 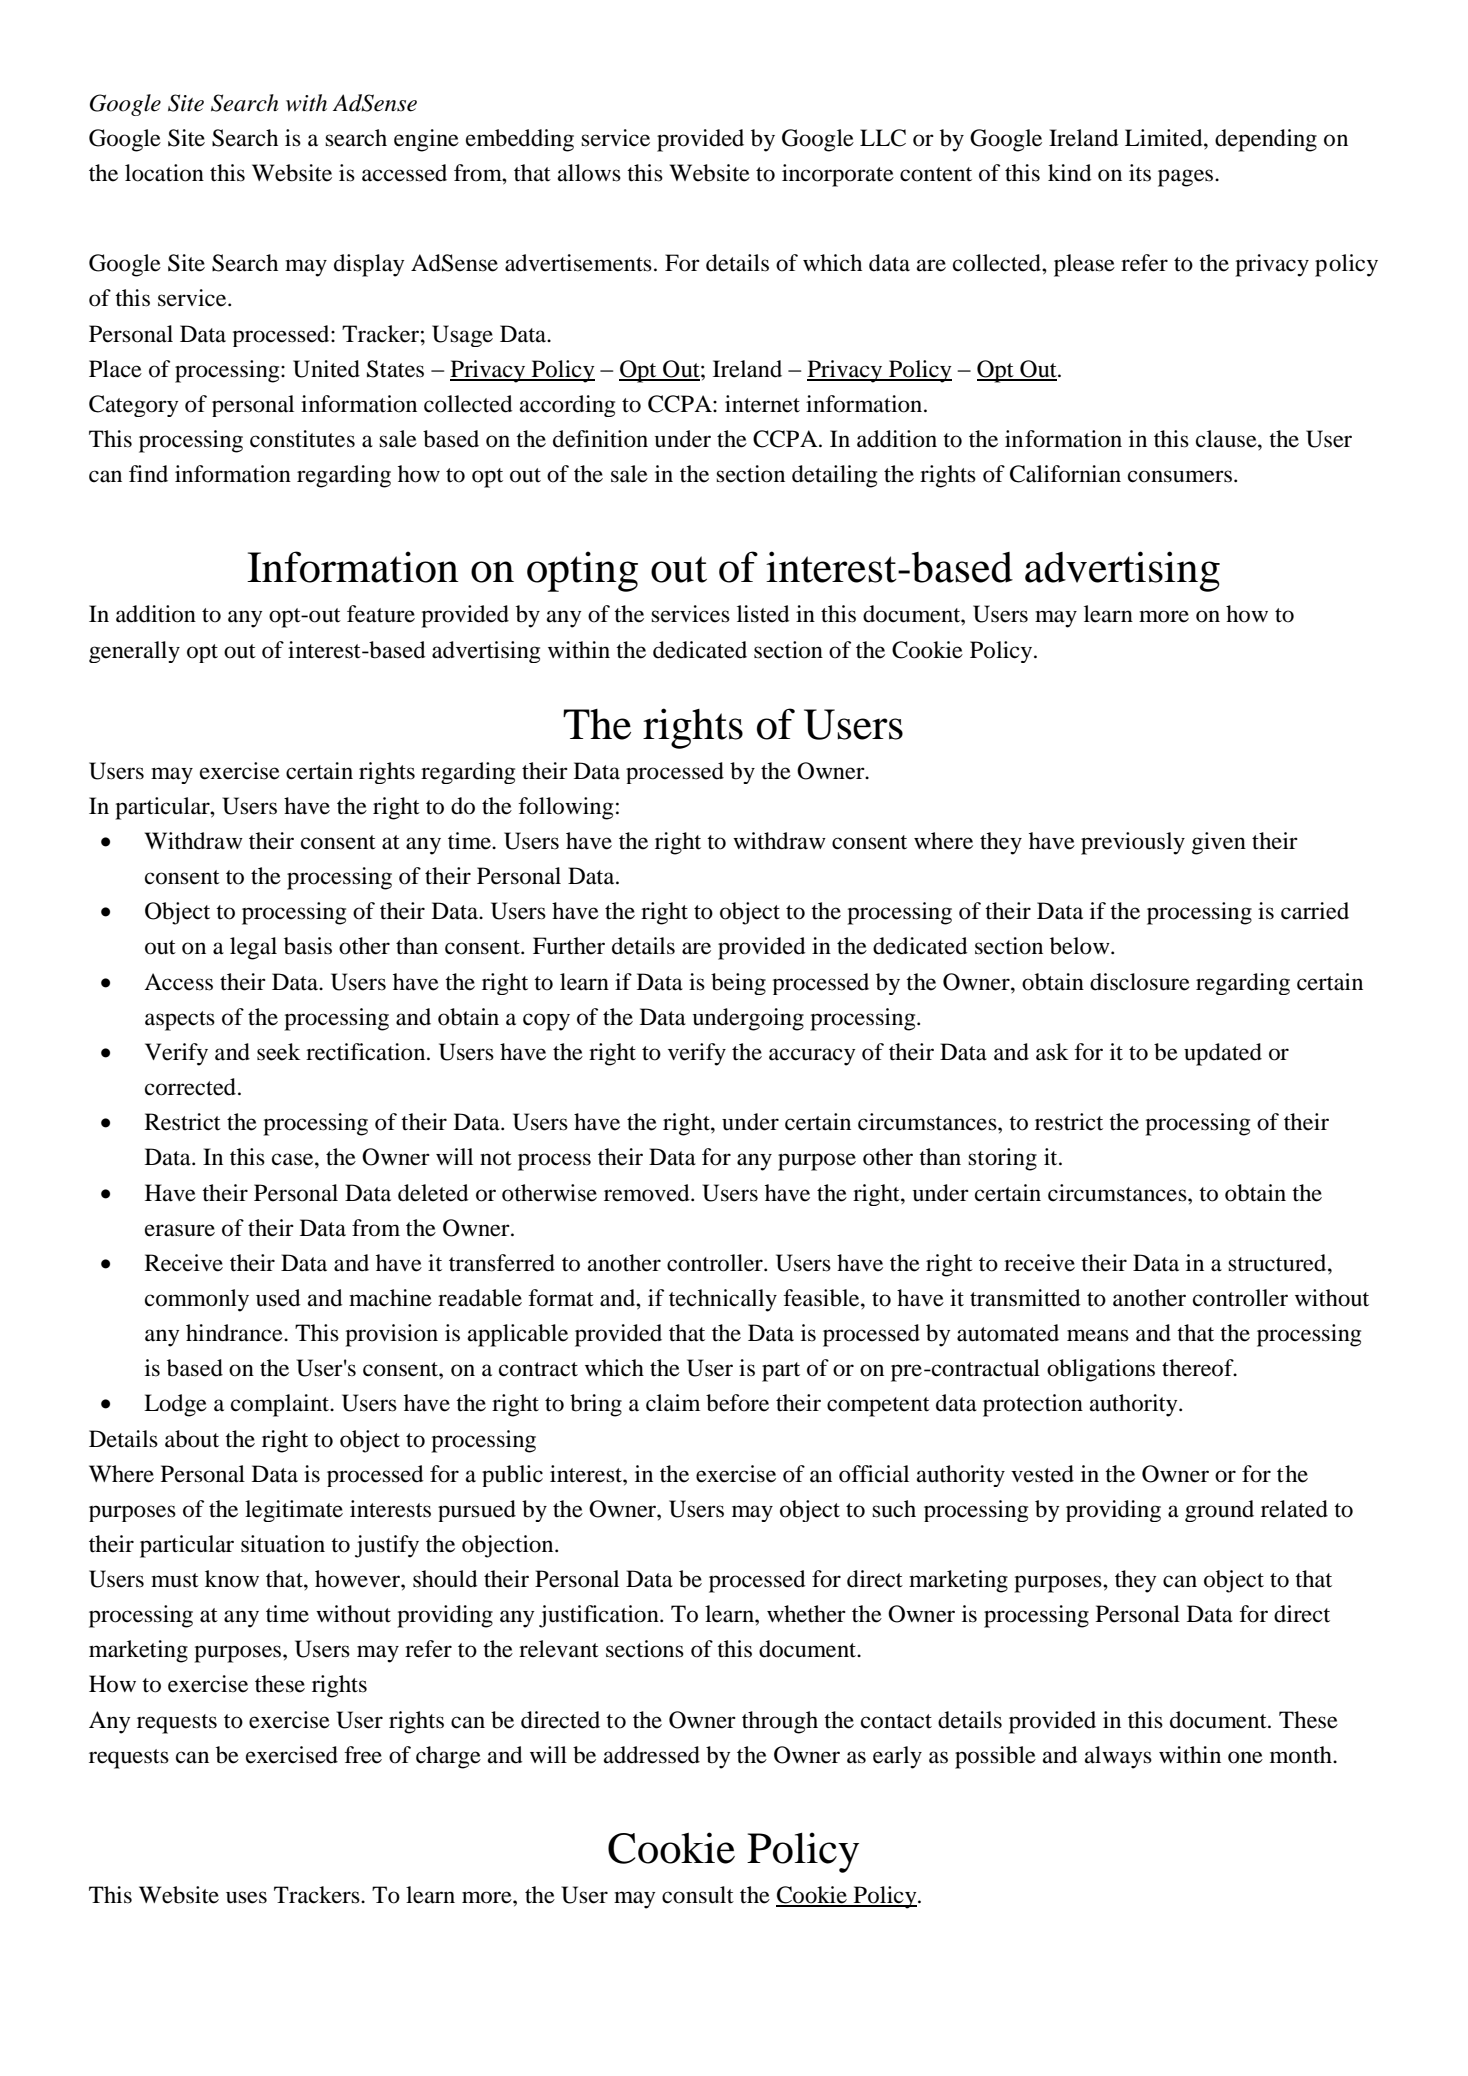 I want to click on consult, so click(x=698, y=1895).
